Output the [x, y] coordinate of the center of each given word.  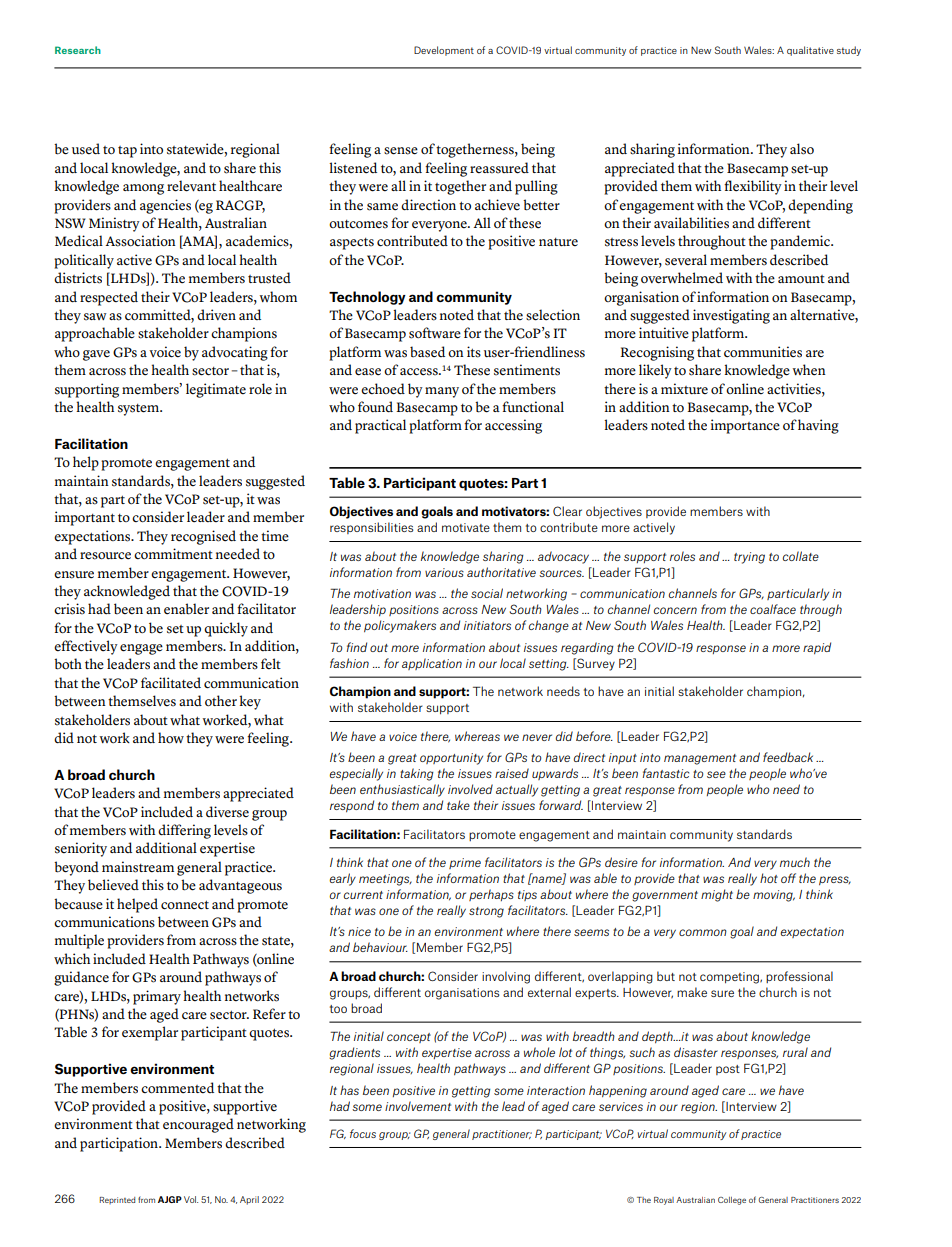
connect [185, 905]
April [249, 1200]
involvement [418, 1106]
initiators [487, 625]
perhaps [491, 895]
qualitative [810, 51]
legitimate [216, 390]
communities [763, 352]
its [474, 352]
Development [444, 51]
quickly [226, 629]
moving [774, 896]
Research [78, 50]
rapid [817, 648]
